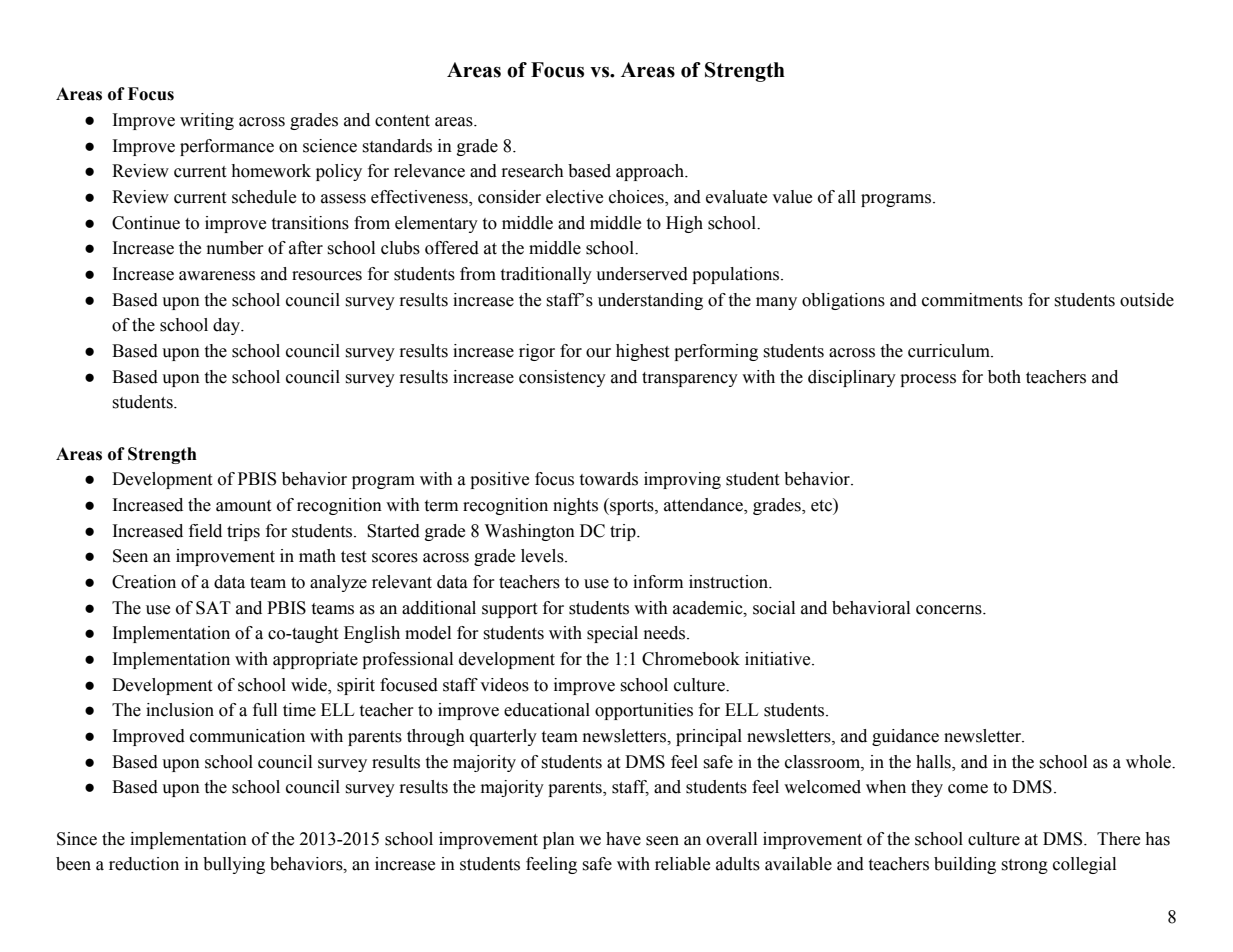 The image size is (1233, 952). Describe the element at coordinates (651, 172) in the screenshot. I see `approach` at that location.
